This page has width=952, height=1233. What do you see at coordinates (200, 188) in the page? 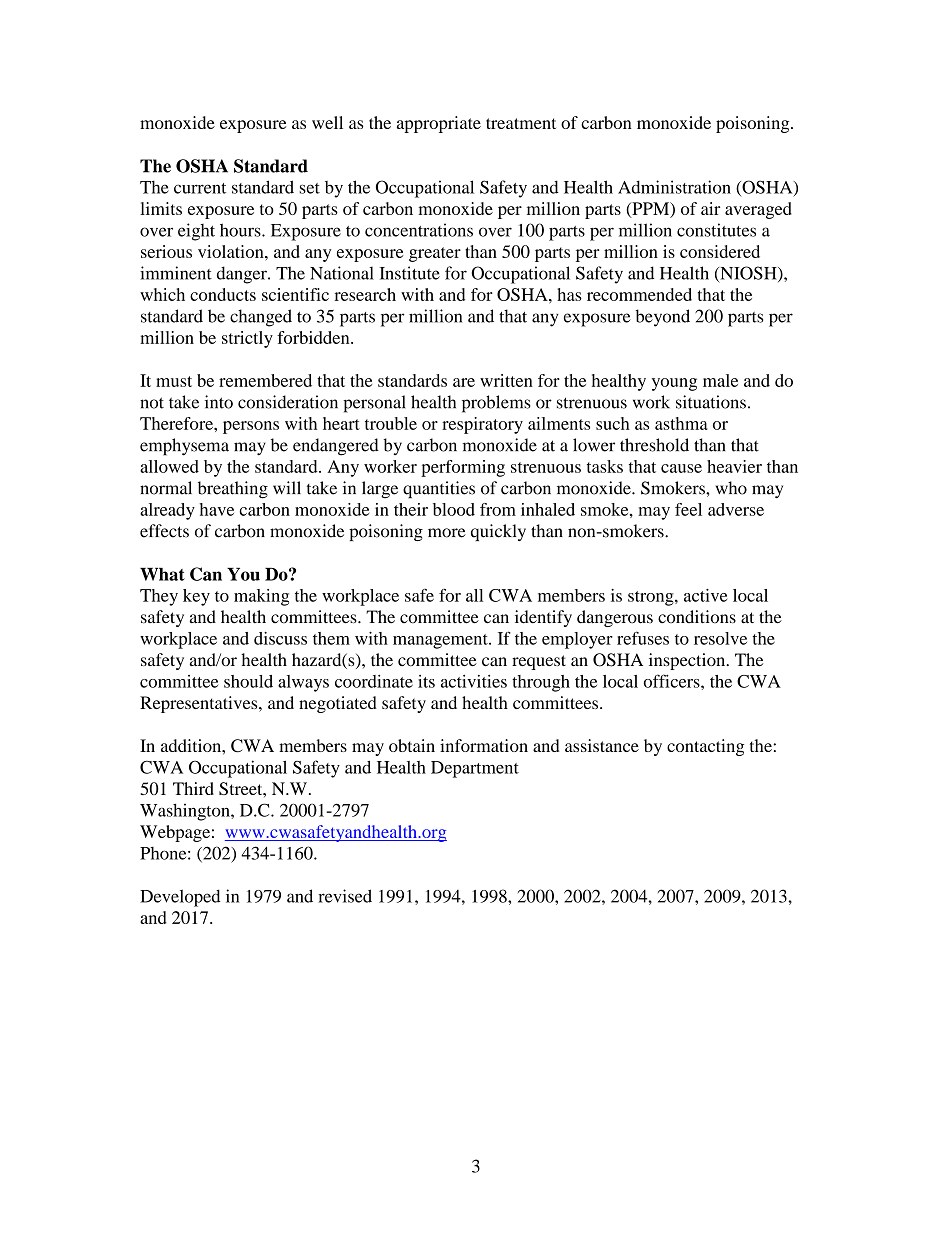
I see `current` at bounding box center [200, 188].
